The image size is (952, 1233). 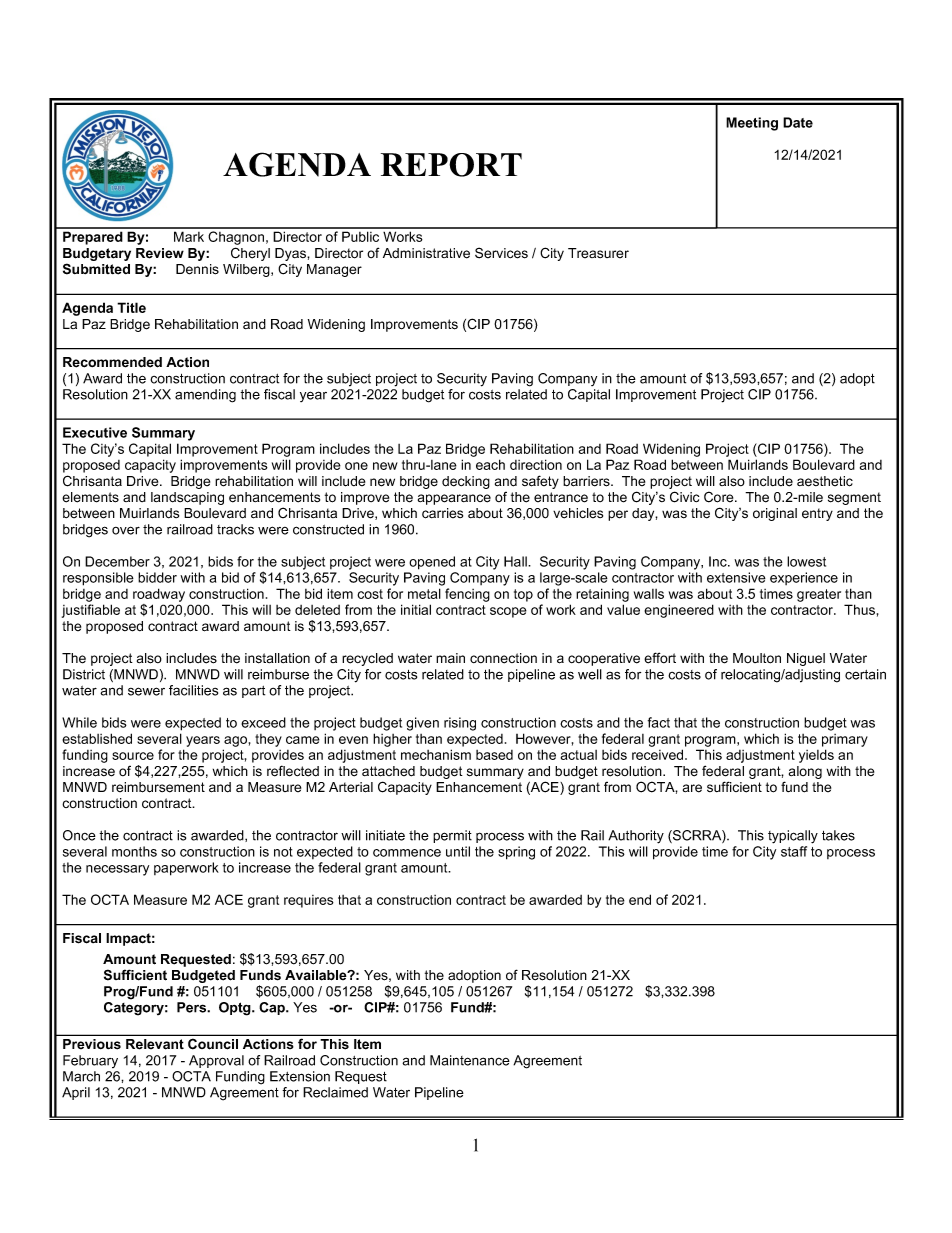 I want to click on staff, so click(x=794, y=851).
